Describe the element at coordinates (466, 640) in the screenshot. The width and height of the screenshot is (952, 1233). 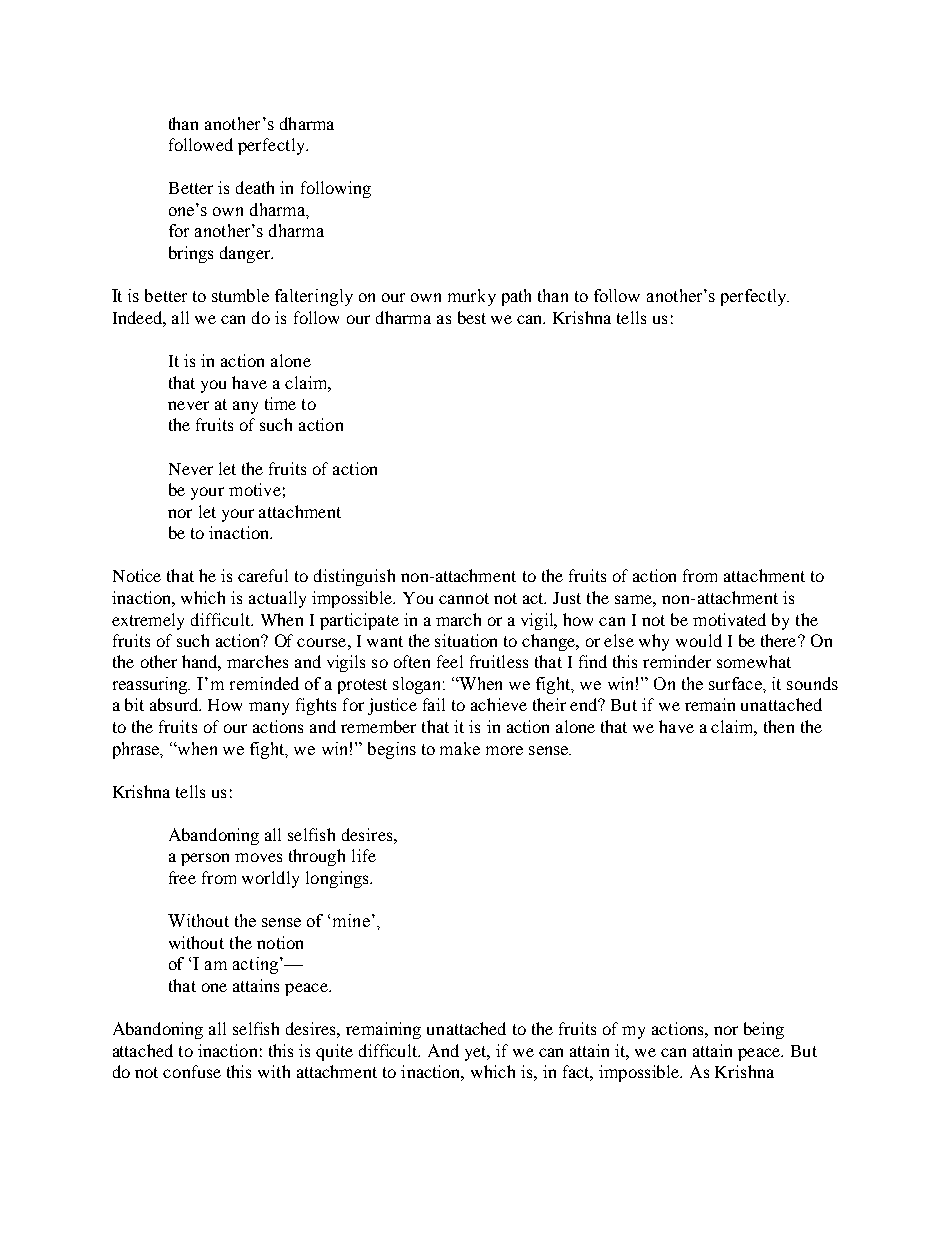
I see `situation` at that location.
